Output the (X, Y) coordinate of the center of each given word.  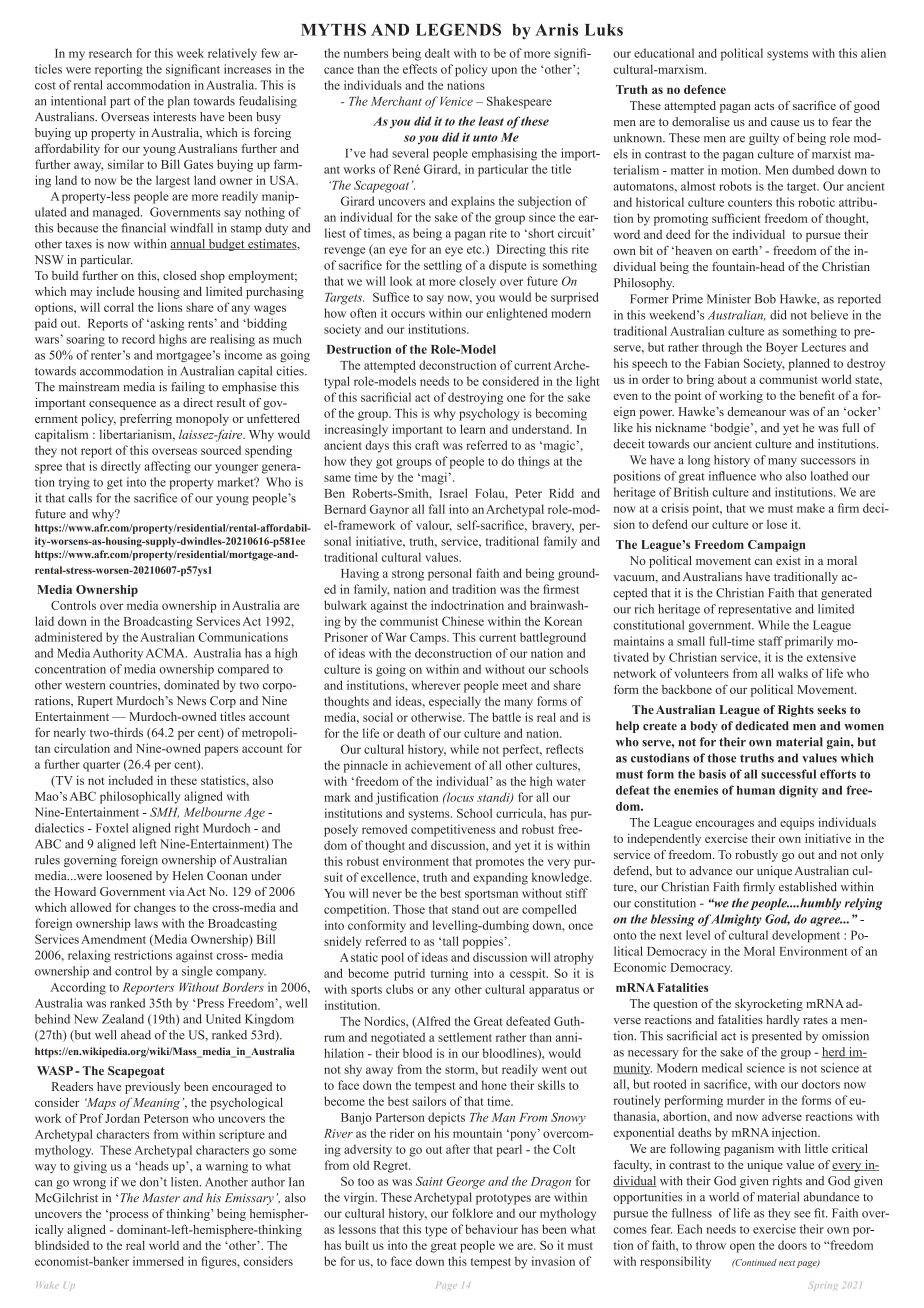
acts (764, 106)
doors (792, 1245)
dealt (437, 53)
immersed (158, 1261)
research (110, 53)
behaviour (491, 1229)
